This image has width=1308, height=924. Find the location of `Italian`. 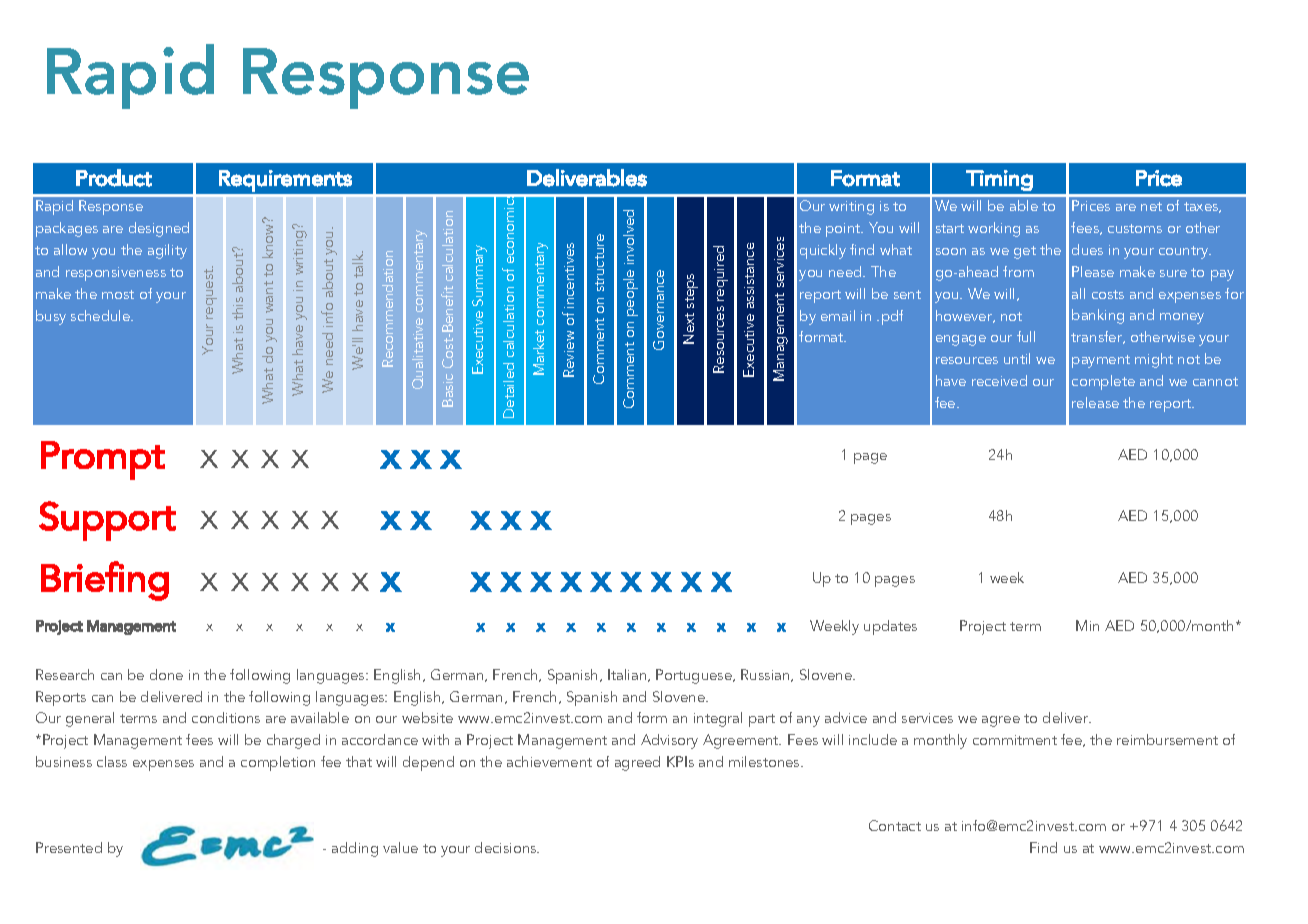

Italian is located at coordinates (628, 675).
